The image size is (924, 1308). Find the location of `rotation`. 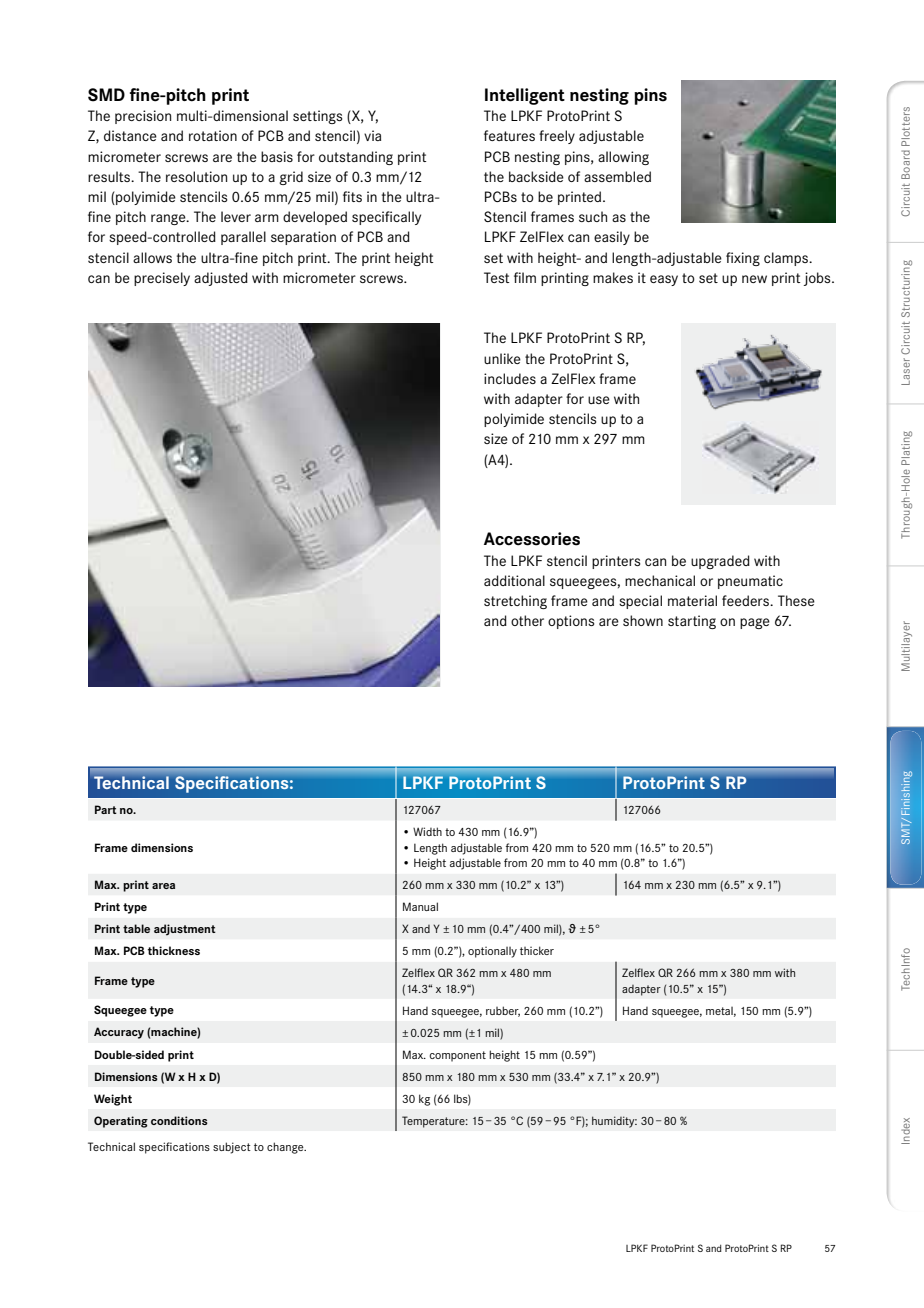

rotation is located at coordinates (213, 135).
